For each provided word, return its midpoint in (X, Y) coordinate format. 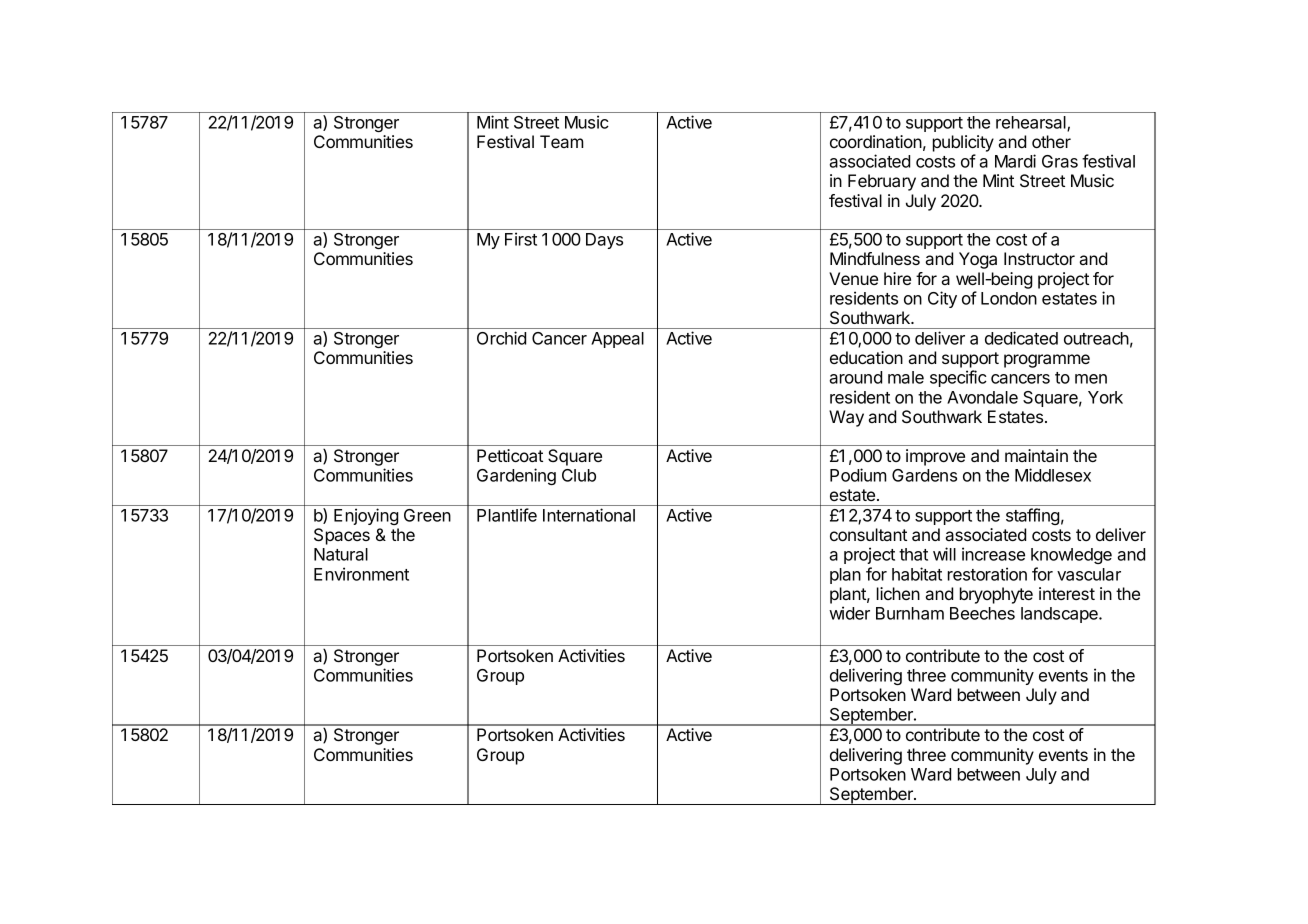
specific (958, 378)
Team (562, 141)
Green (427, 515)
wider (849, 613)
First (521, 239)
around (855, 377)
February (882, 182)
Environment (361, 574)
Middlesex (1053, 475)
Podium (858, 475)
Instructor (1039, 258)
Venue (853, 278)
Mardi (1015, 161)
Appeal (617, 340)
